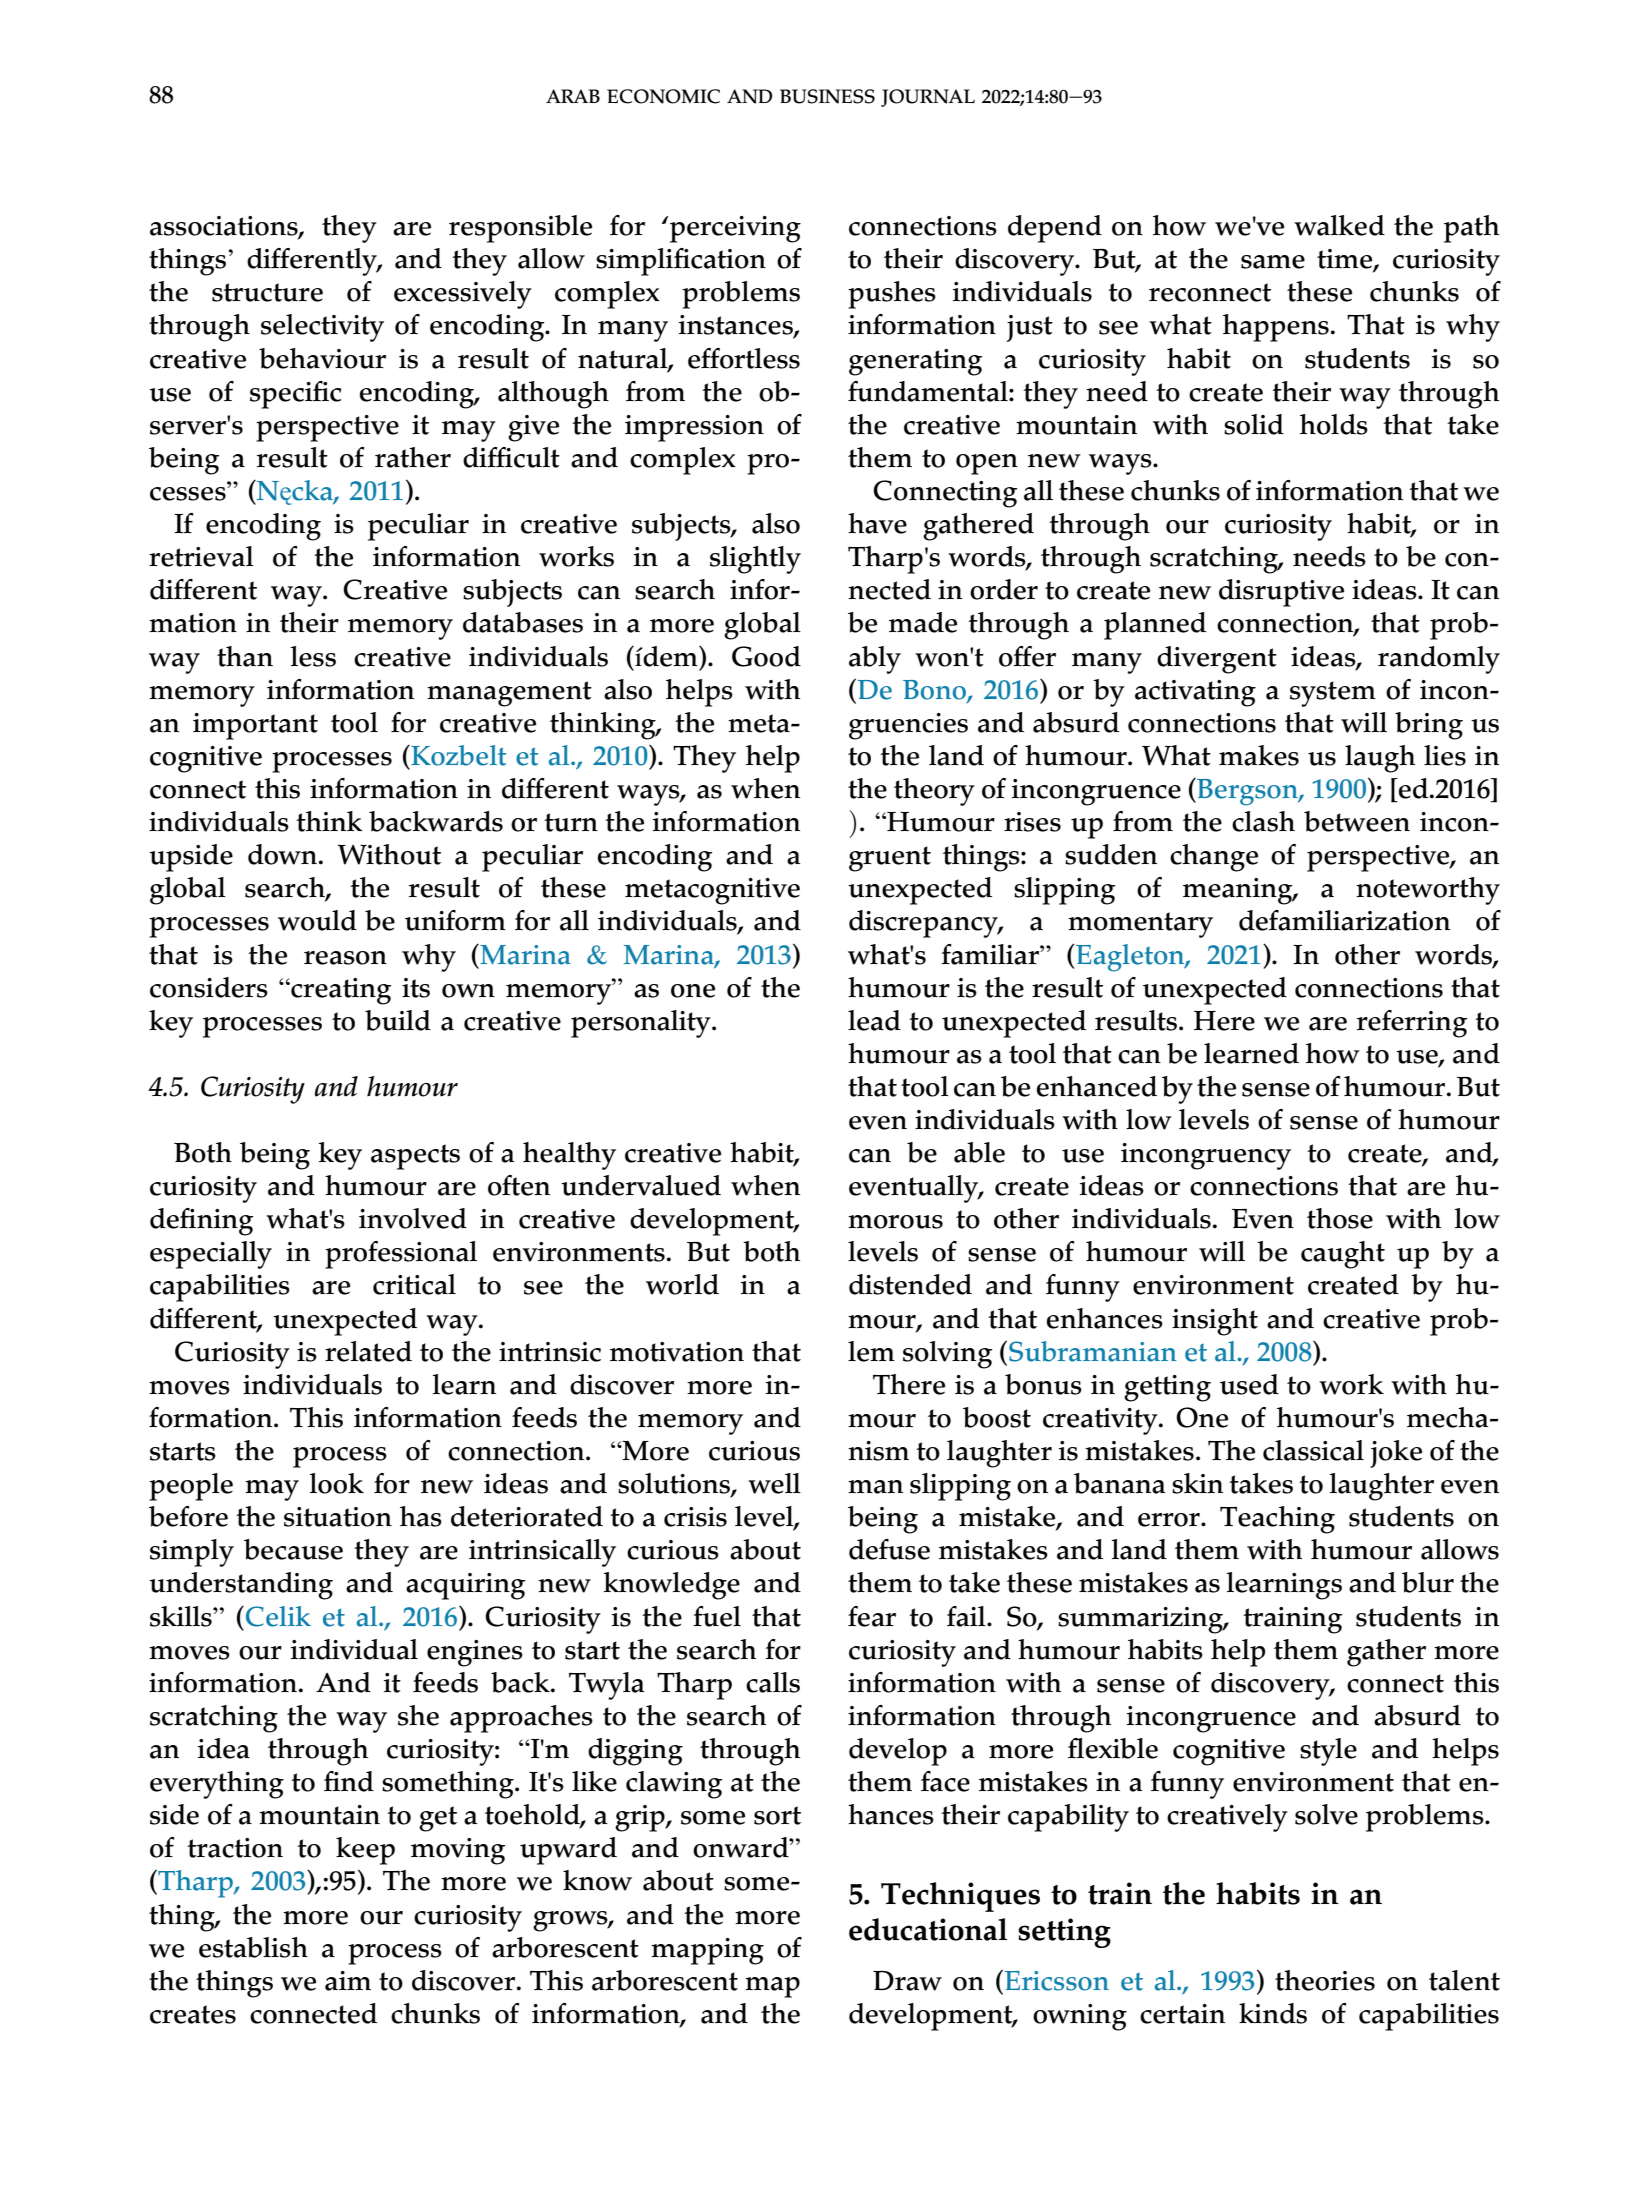 This screenshot has width=1649, height=2198. What do you see at coordinates (398, 1020) in the screenshot?
I see `build` at bounding box center [398, 1020].
